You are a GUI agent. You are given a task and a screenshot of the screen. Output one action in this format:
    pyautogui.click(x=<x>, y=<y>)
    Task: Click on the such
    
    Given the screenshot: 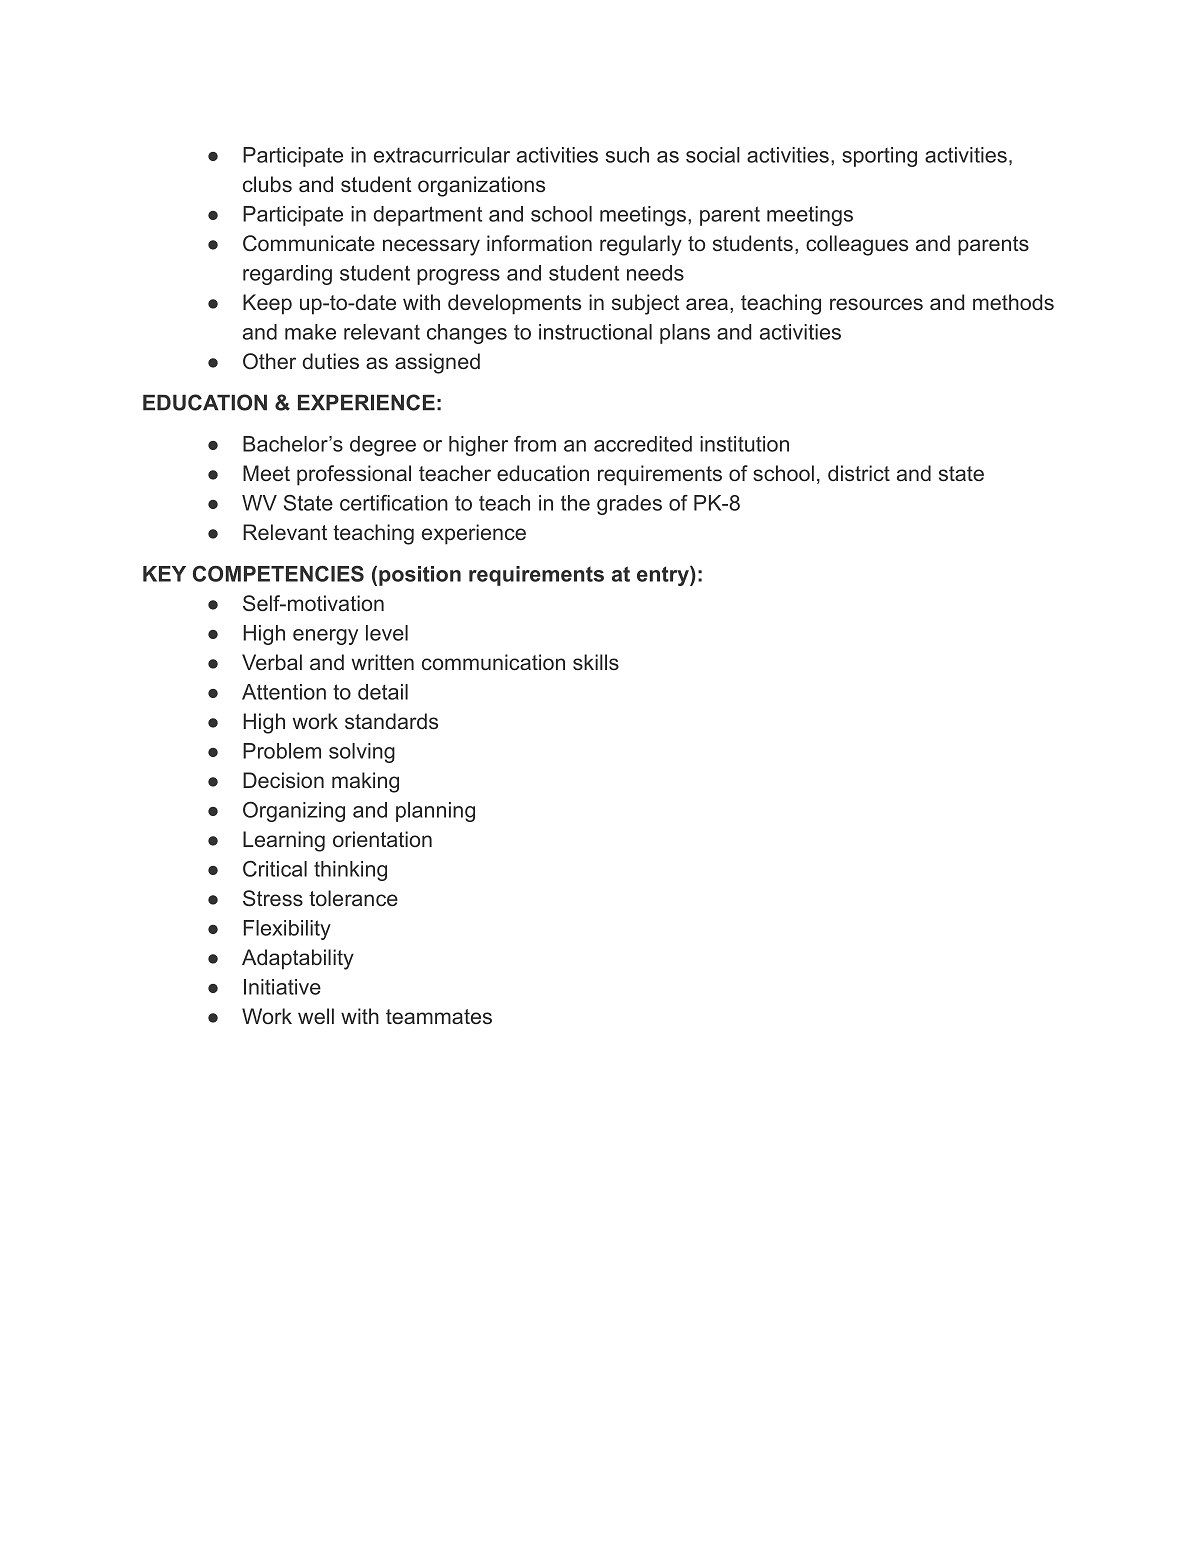 What is the action you would take?
    pyautogui.click(x=627, y=155)
